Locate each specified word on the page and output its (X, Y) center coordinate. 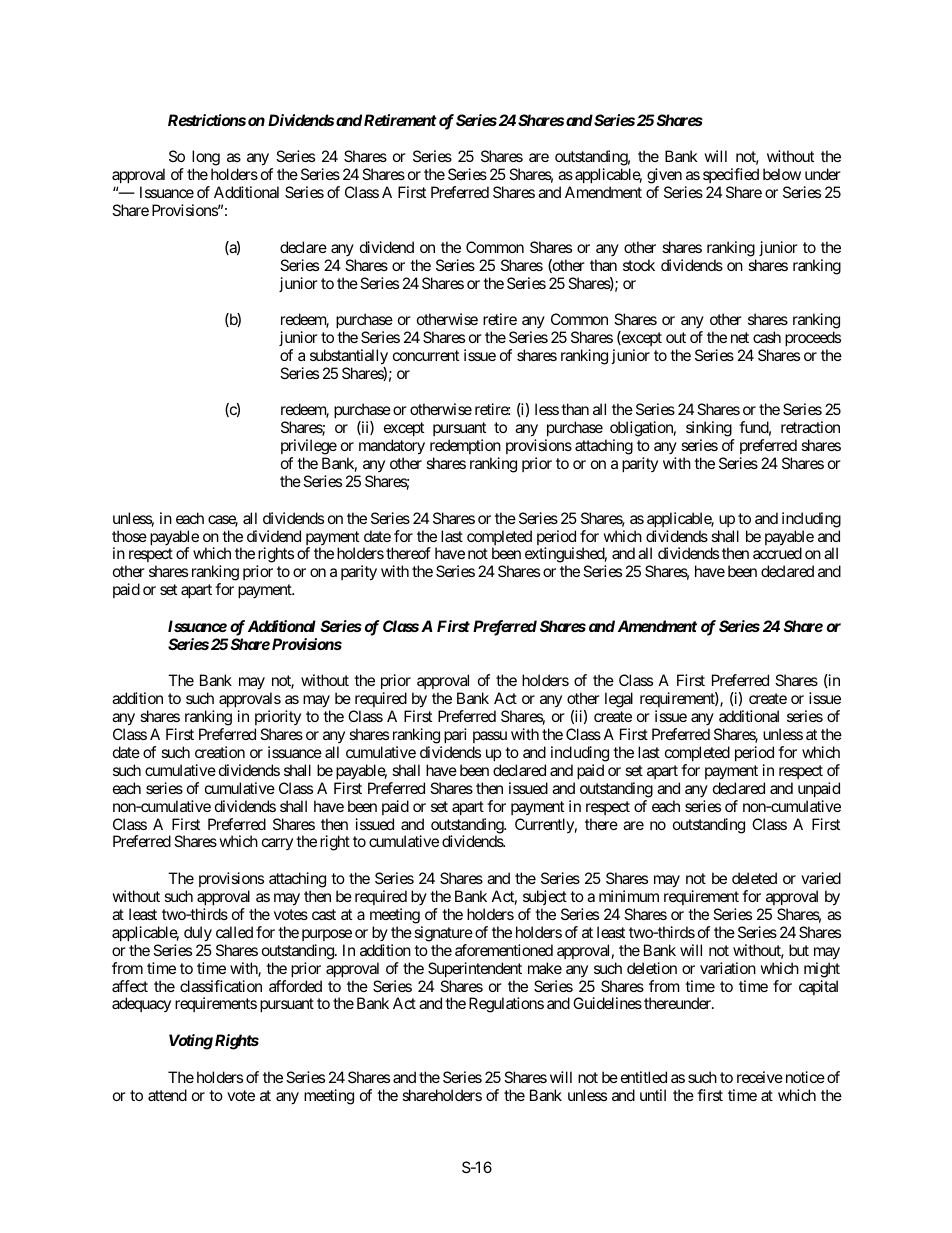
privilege (309, 448)
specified (731, 177)
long (206, 159)
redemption (465, 448)
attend (167, 1095)
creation (220, 752)
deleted (754, 878)
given (664, 177)
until (653, 1095)
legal (619, 700)
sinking (709, 430)
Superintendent (475, 969)
